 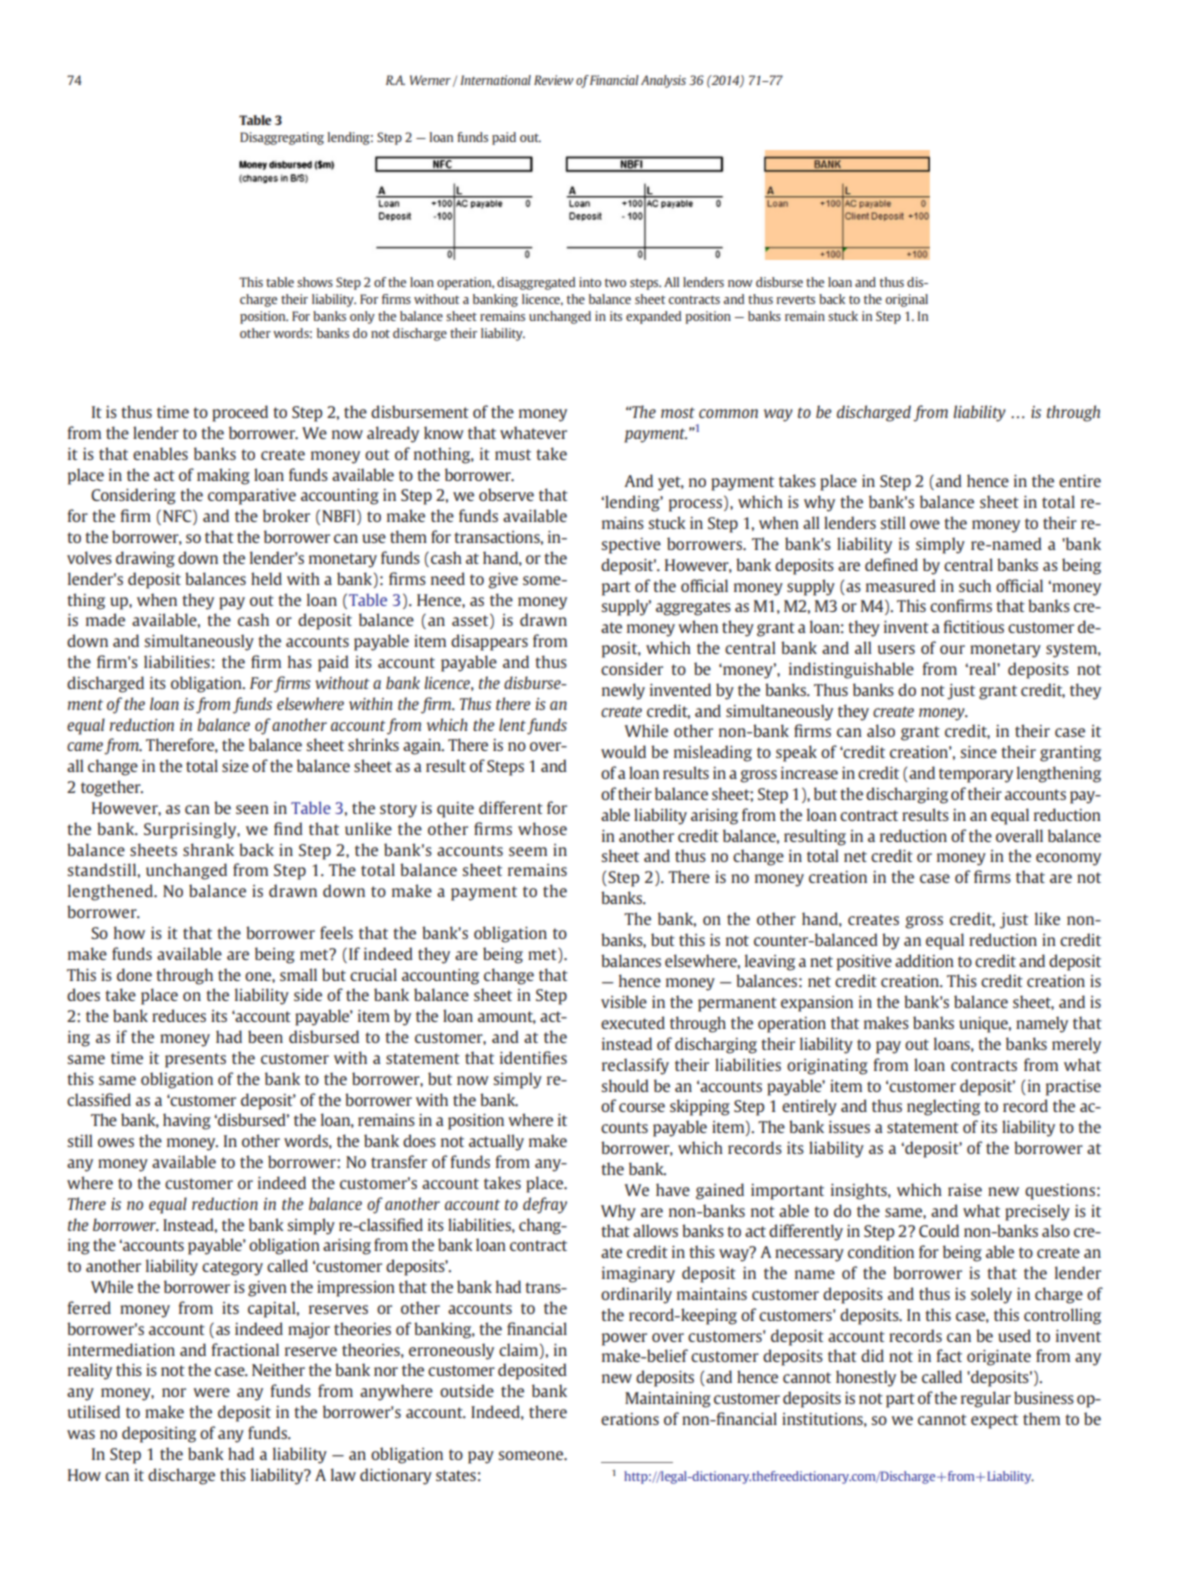 I want to click on Werner, so click(x=430, y=80).
